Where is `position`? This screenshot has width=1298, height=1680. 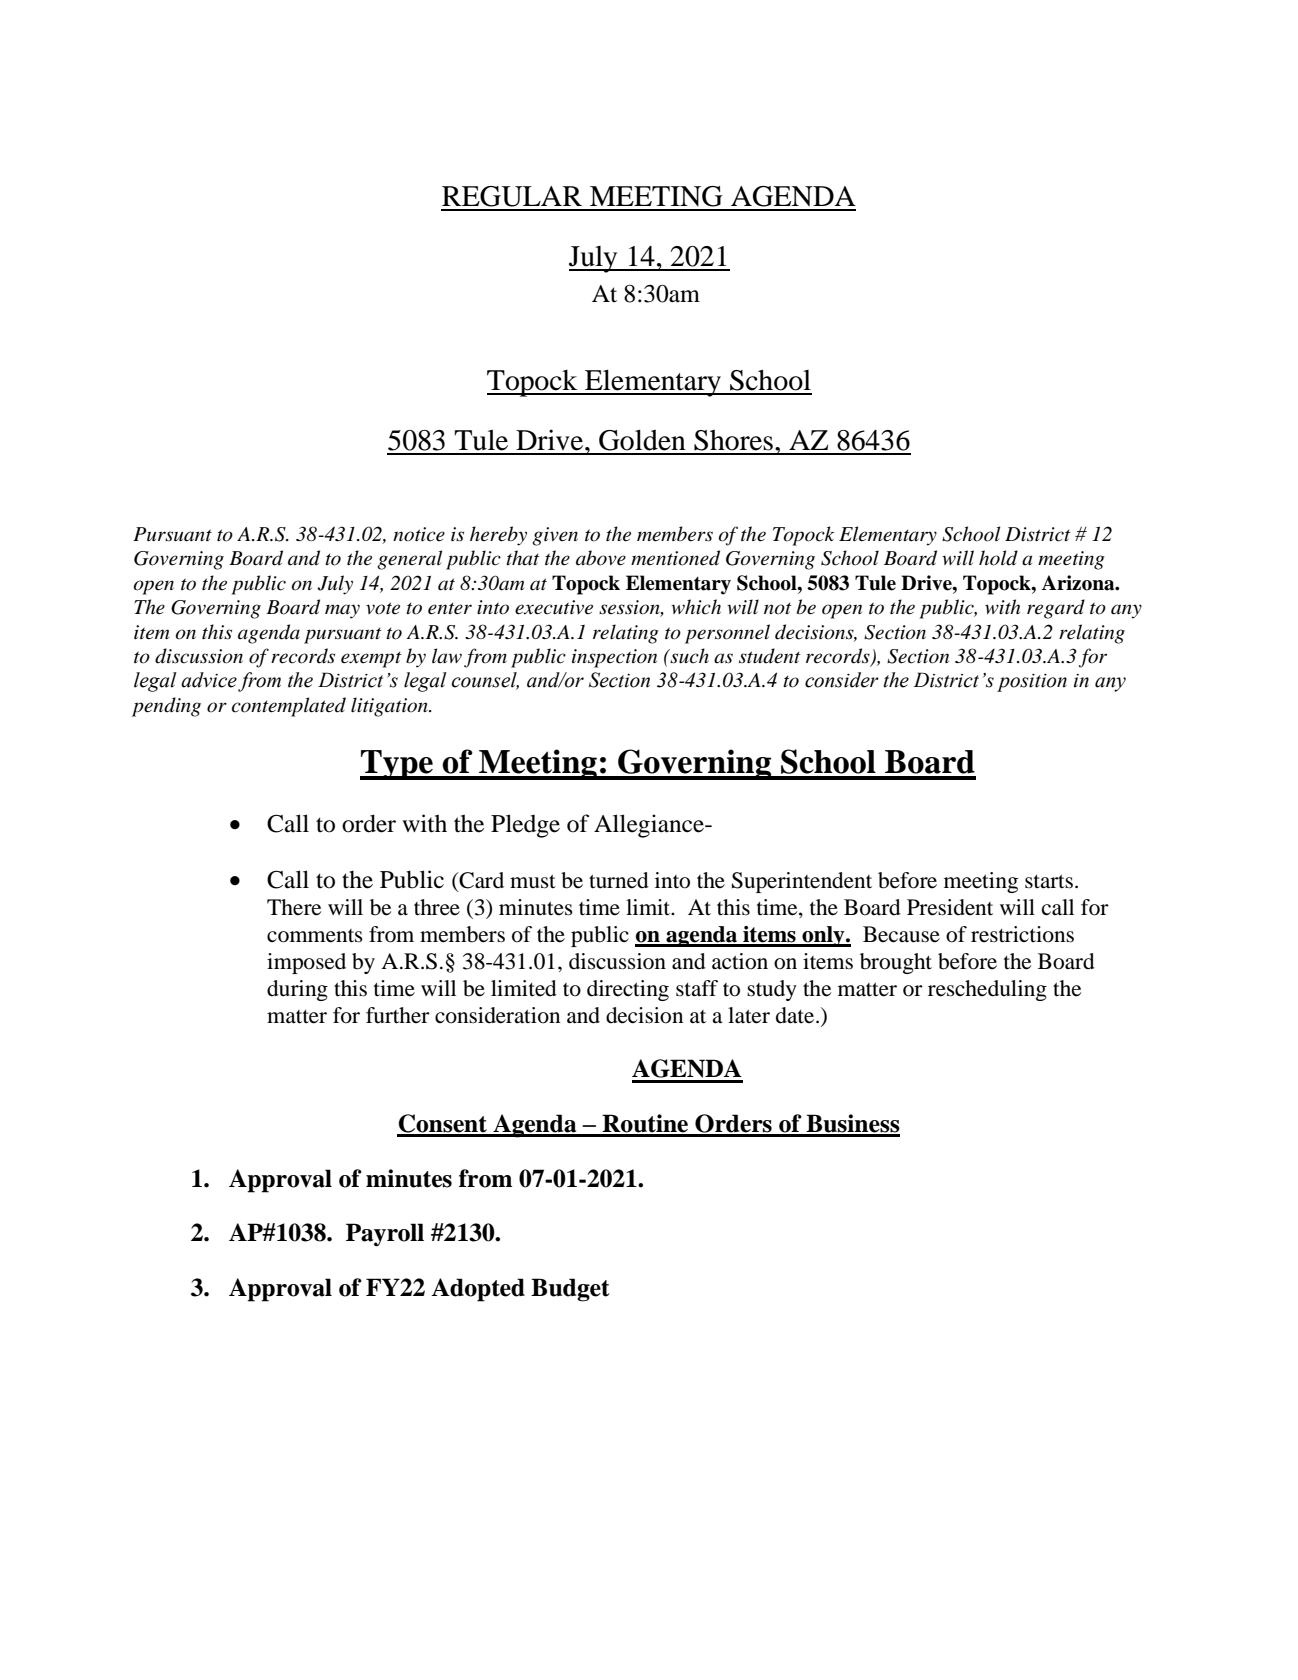 position is located at coordinates (1032, 683).
